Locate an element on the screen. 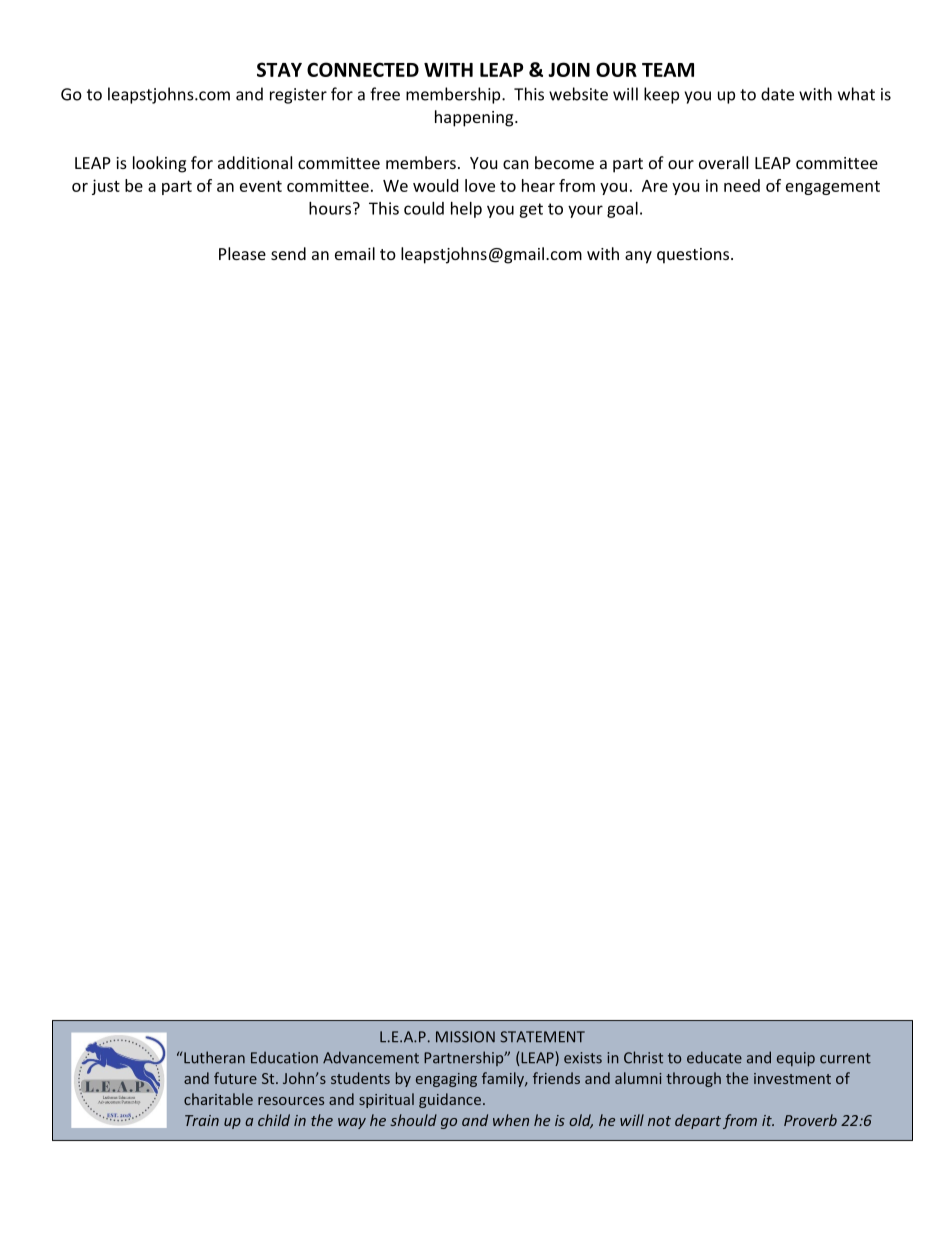  email is located at coordinates (355, 253).
